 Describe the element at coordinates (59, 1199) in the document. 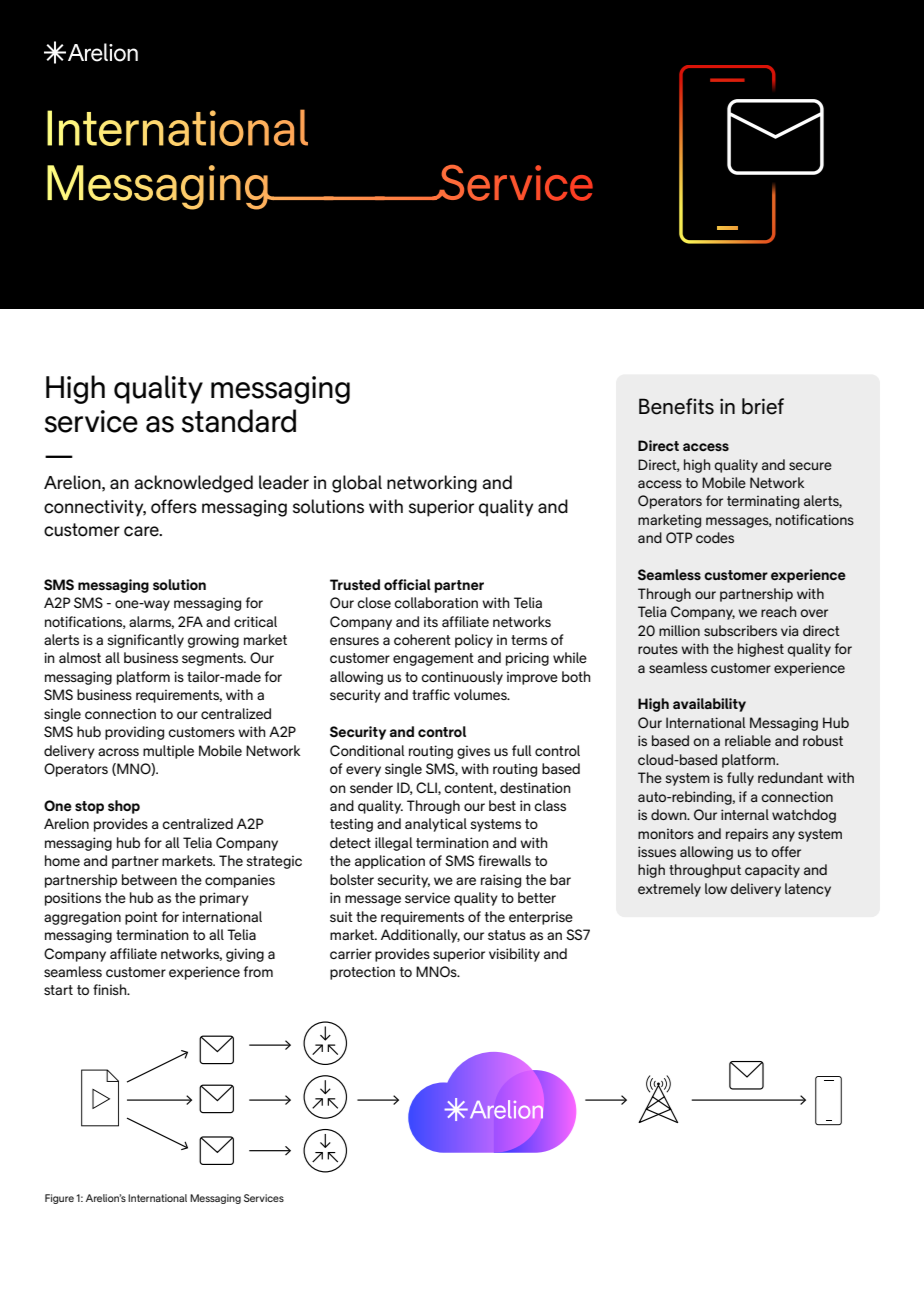

I see `Figure` at that location.
